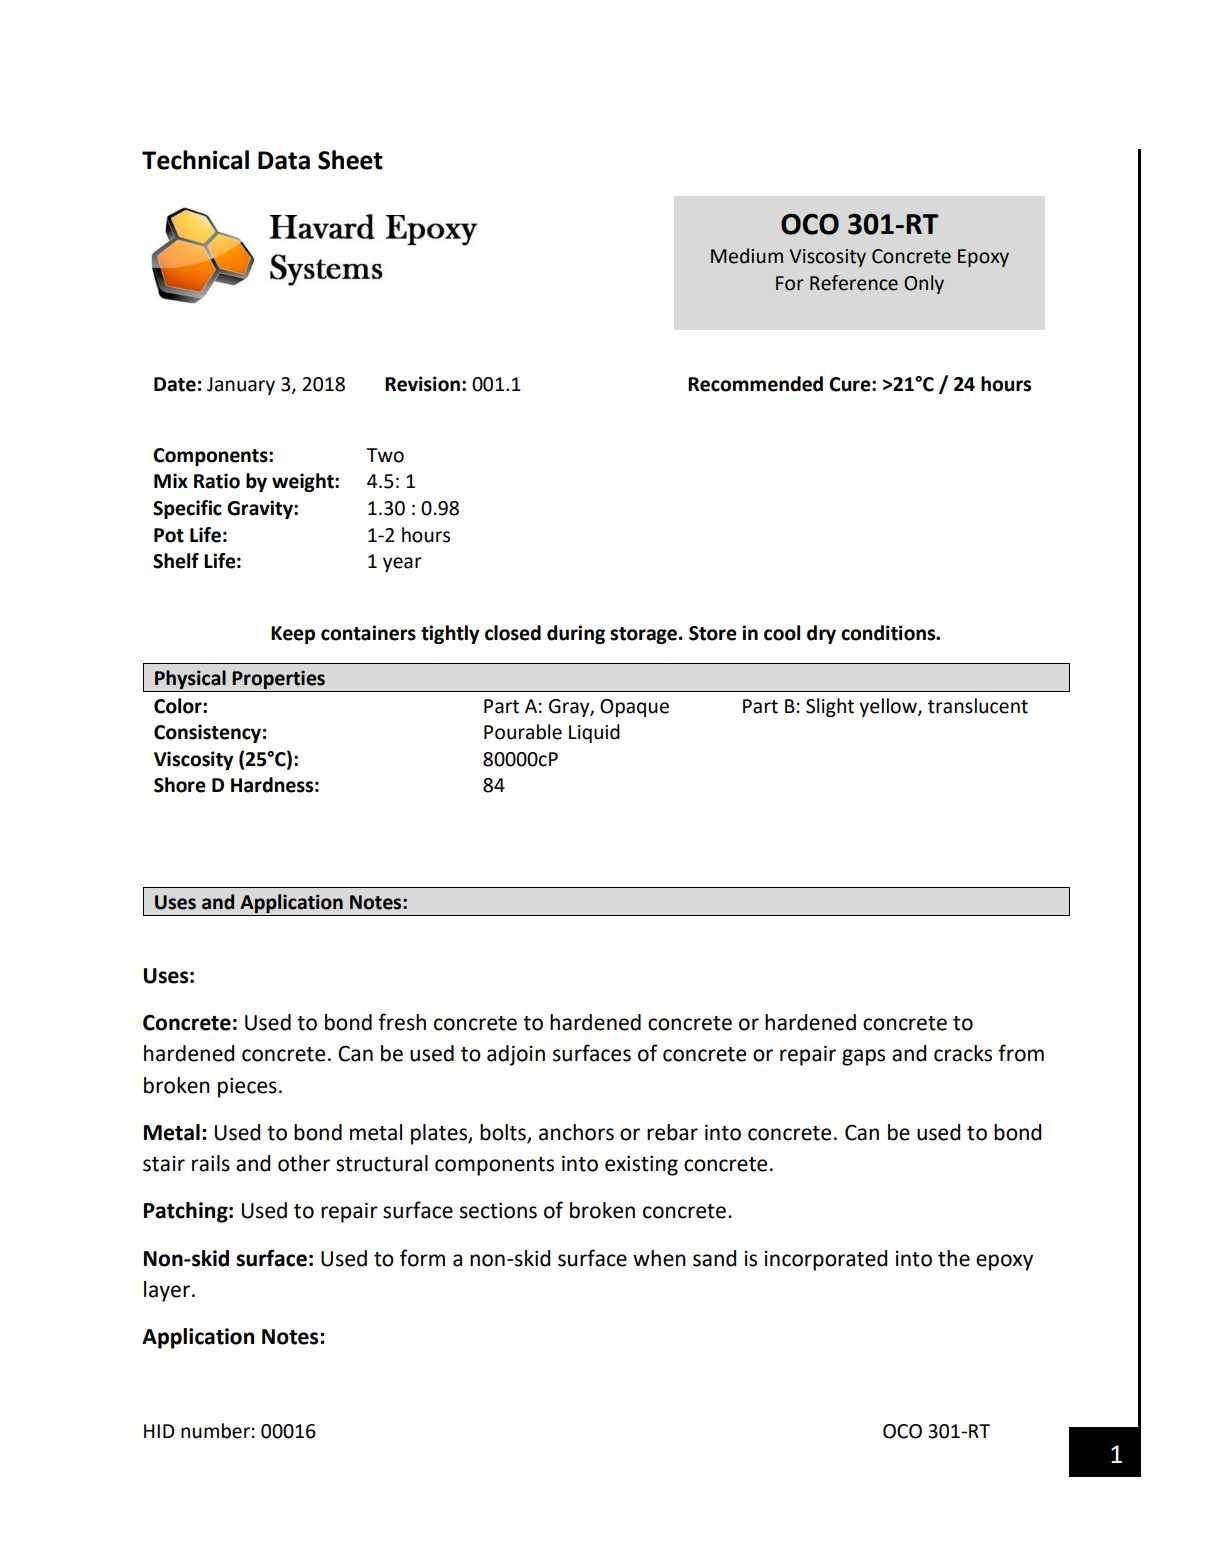  What do you see at coordinates (924, 284) in the page?
I see `Only` at bounding box center [924, 284].
